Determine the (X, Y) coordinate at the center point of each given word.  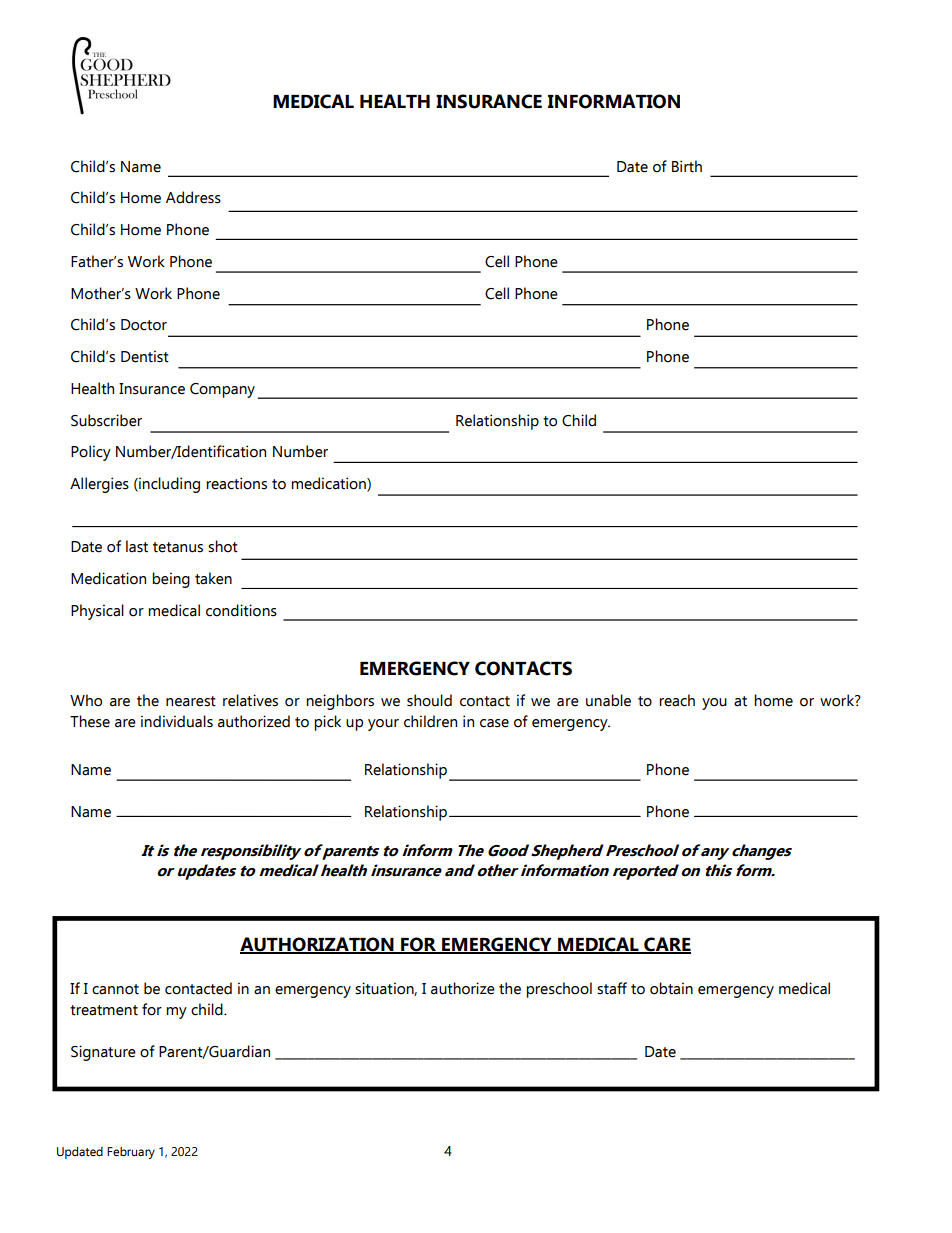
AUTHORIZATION (318, 945)
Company (222, 390)
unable (608, 700)
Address (193, 197)
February (131, 1153)
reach (677, 700)
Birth (687, 166)
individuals (177, 721)
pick (327, 723)
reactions (236, 483)
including (168, 485)
